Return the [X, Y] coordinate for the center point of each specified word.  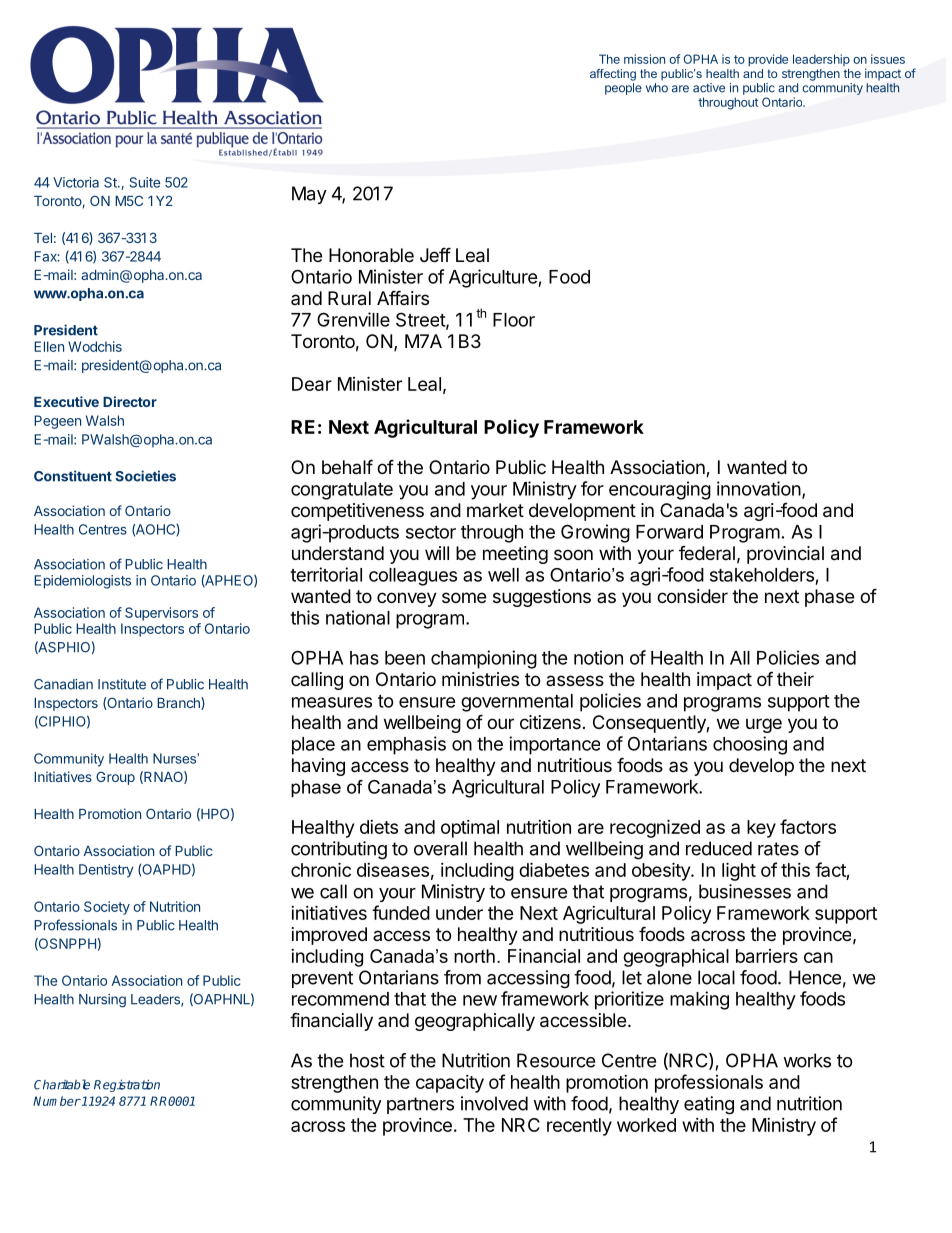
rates [778, 849]
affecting [613, 75]
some [464, 597]
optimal [470, 829]
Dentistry [106, 871]
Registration [127, 1085]
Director [130, 401]
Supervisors [161, 614]
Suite [144, 182]
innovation [759, 488]
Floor [514, 320]
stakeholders [762, 575]
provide [768, 60]
